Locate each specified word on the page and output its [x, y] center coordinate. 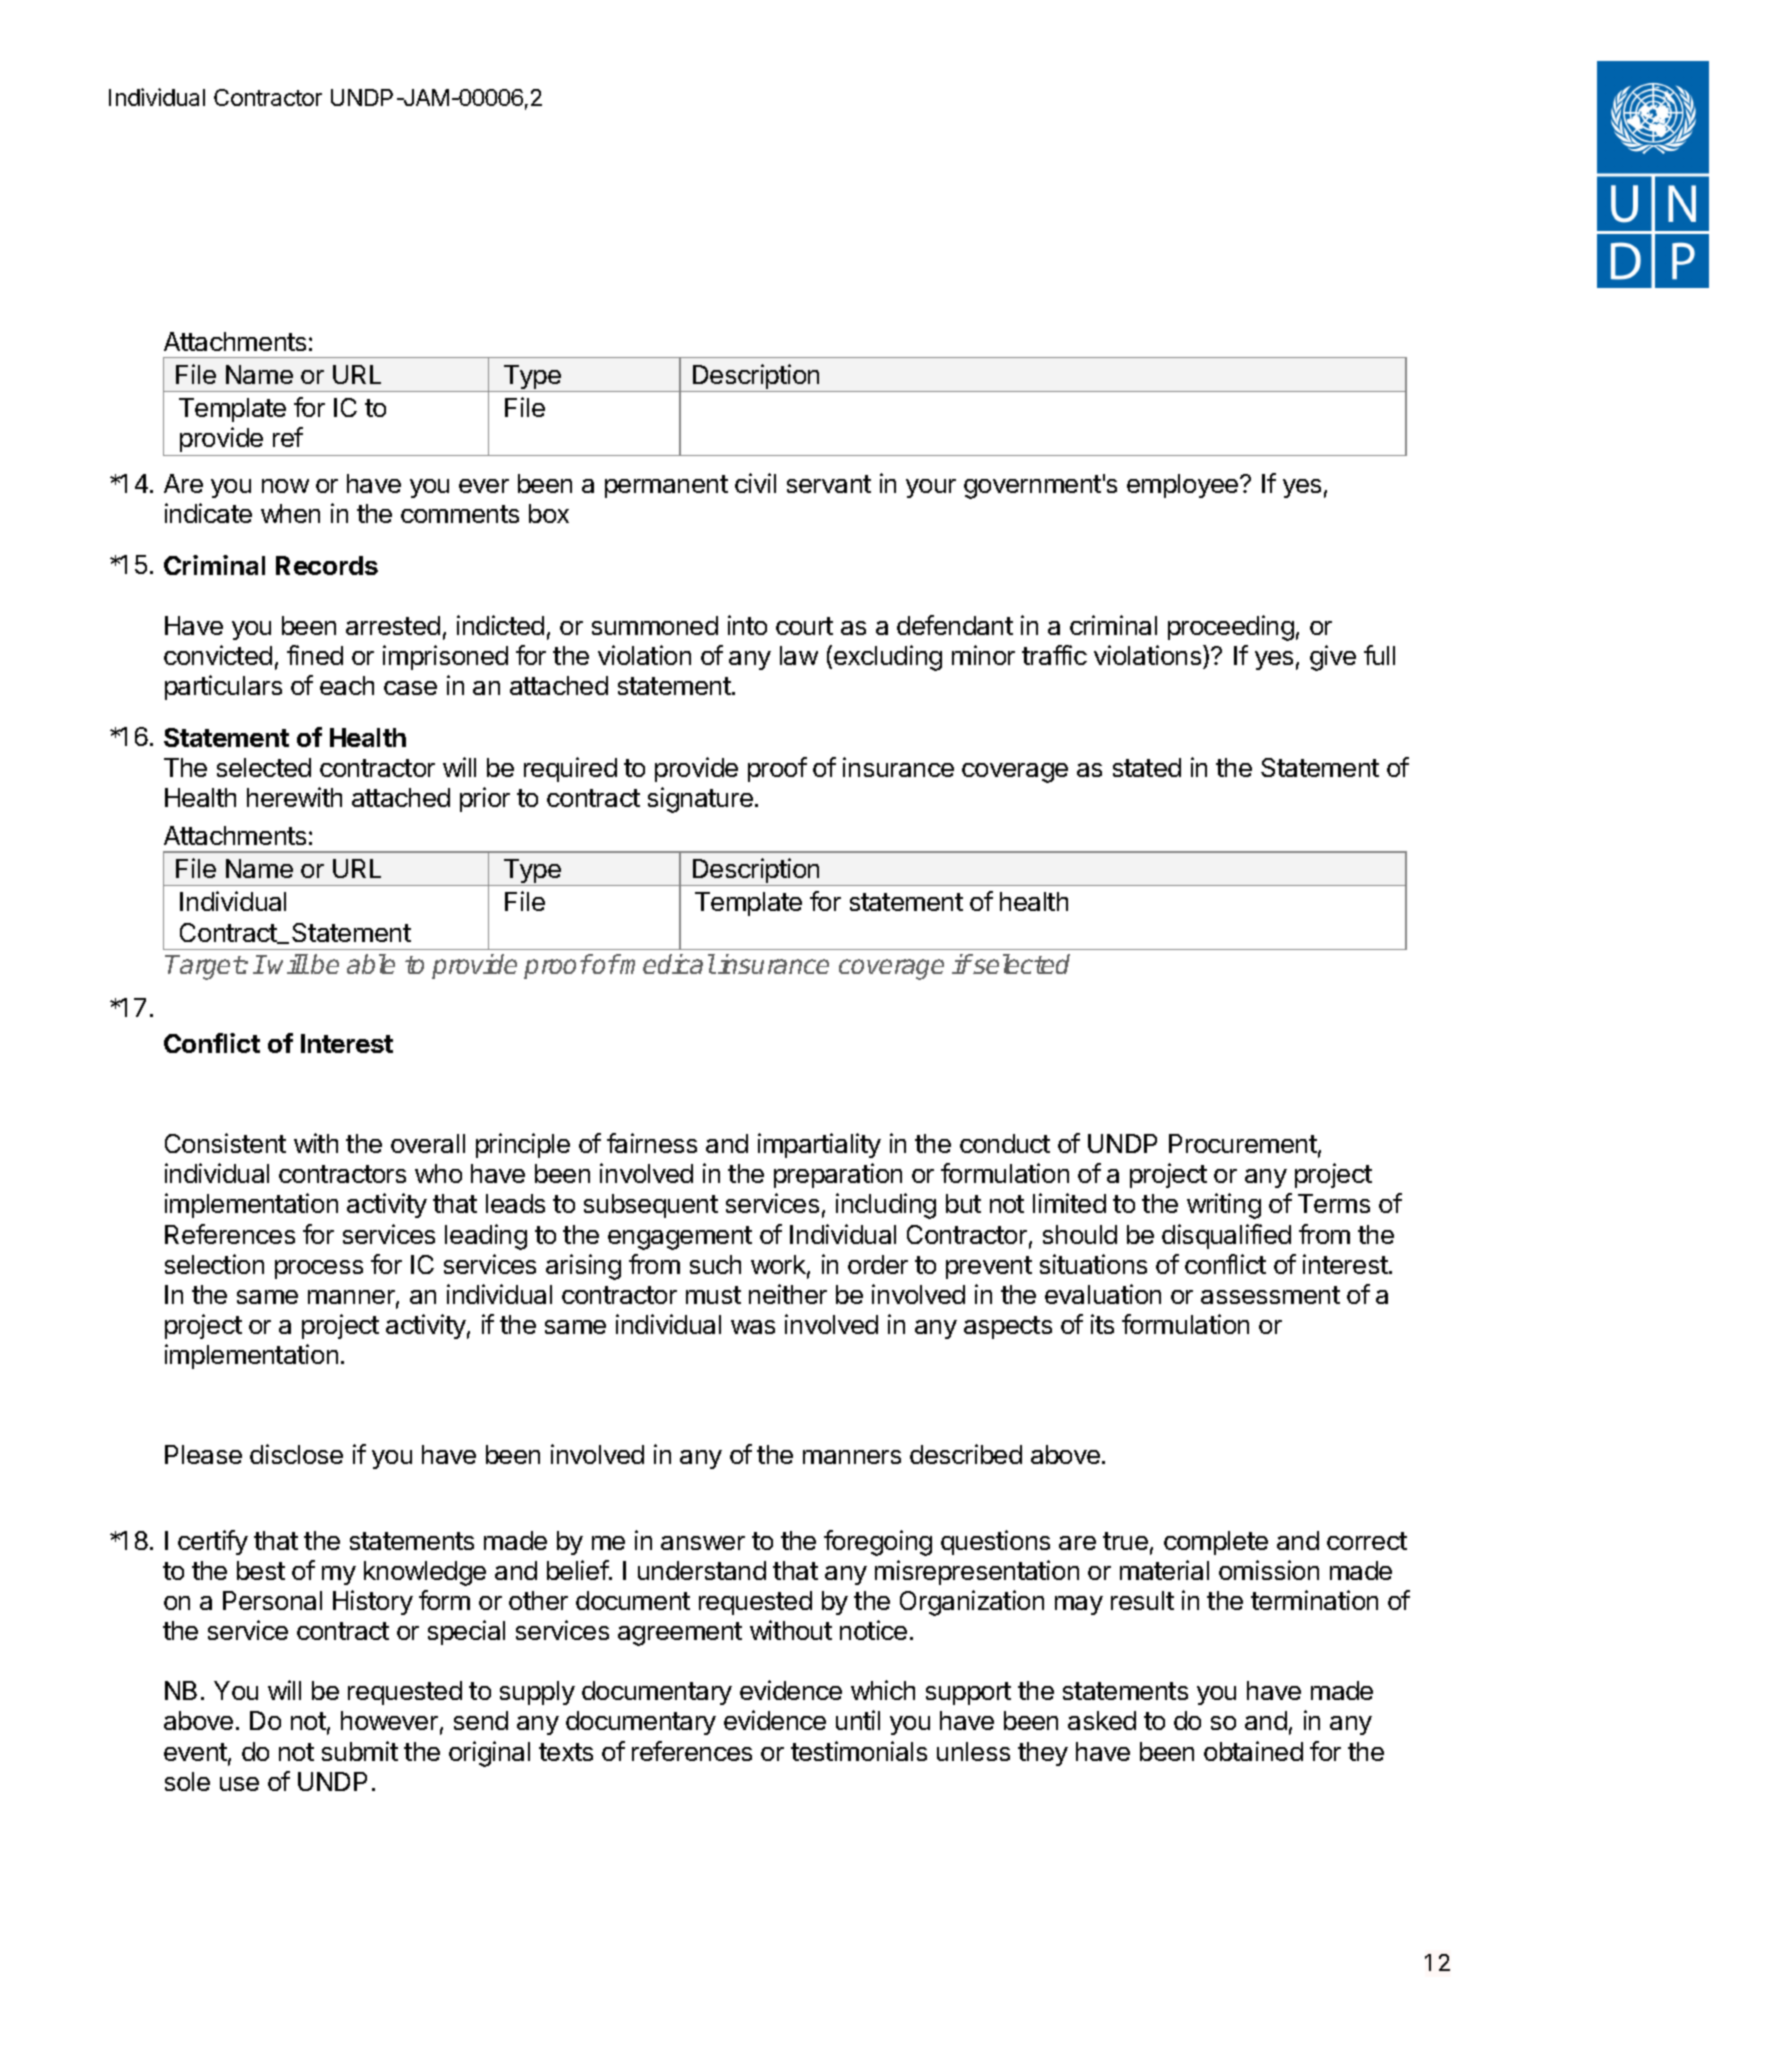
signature [700, 800]
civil [755, 483]
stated [1147, 767]
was [753, 1327]
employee [1182, 486]
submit [360, 1751]
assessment [1270, 1295]
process [319, 1269]
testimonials [859, 1751]
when [290, 513]
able [371, 964]
